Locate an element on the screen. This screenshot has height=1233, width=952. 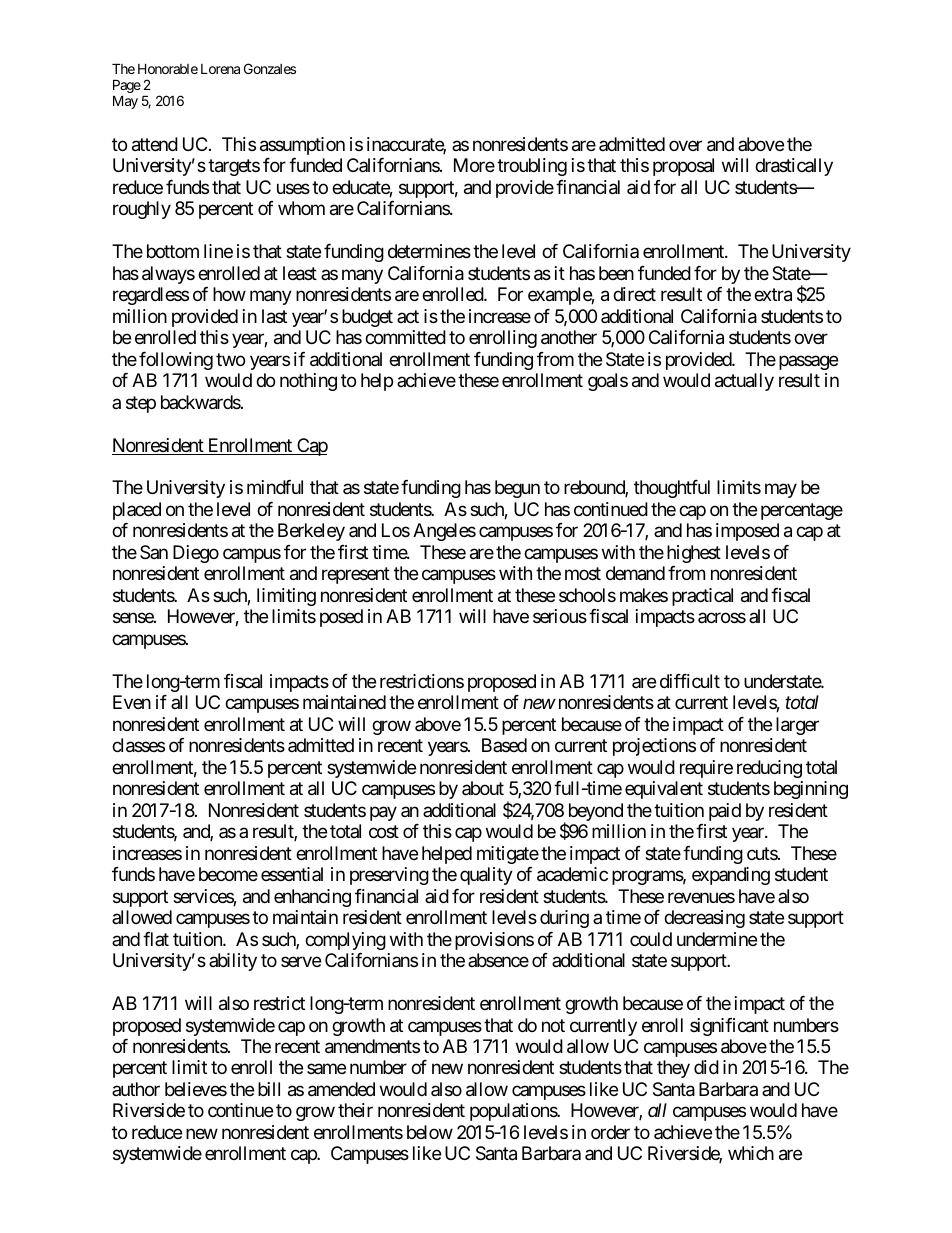
quality is located at coordinates (486, 876).
